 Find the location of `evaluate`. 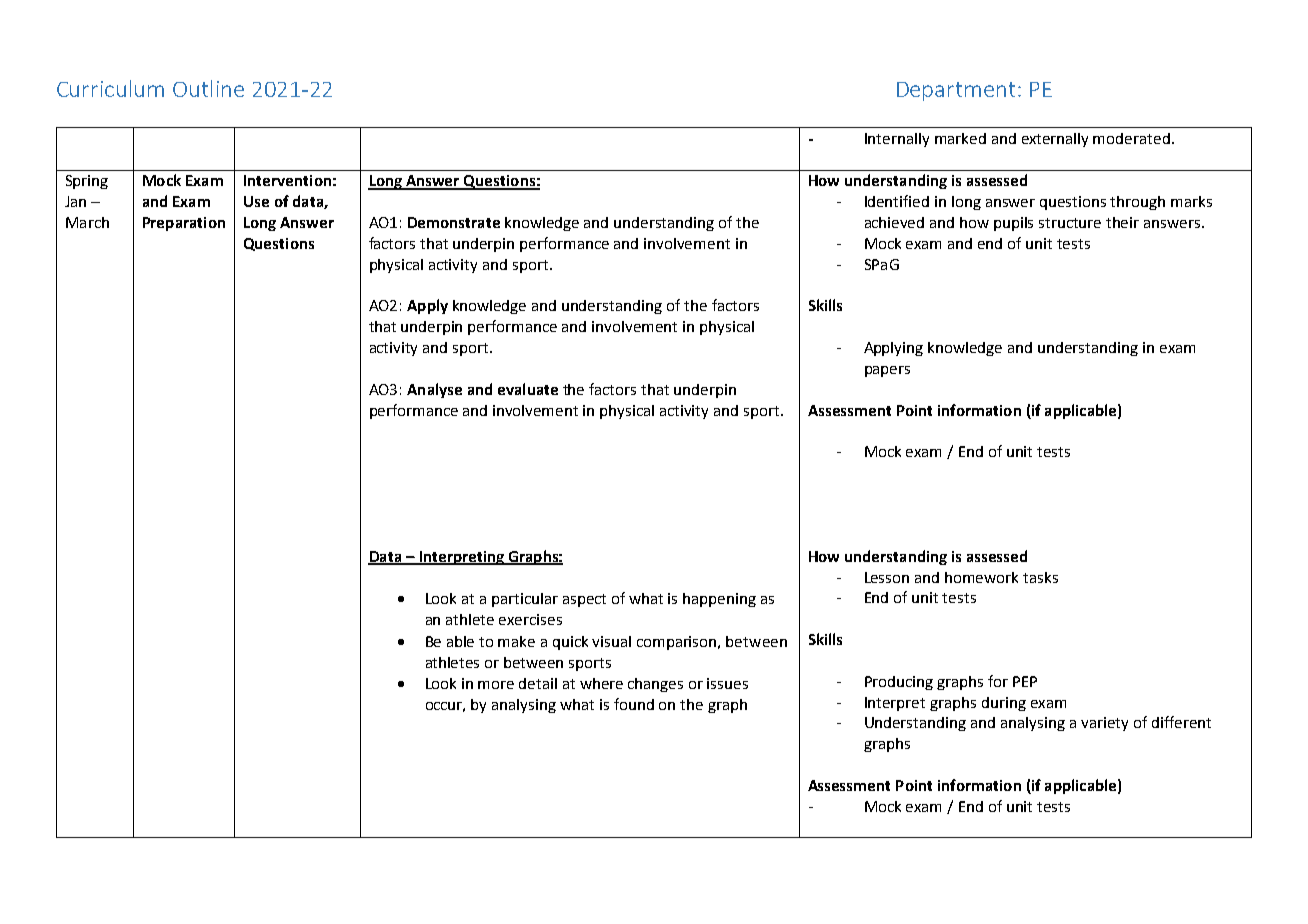

evaluate is located at coordinates (528, 389).
